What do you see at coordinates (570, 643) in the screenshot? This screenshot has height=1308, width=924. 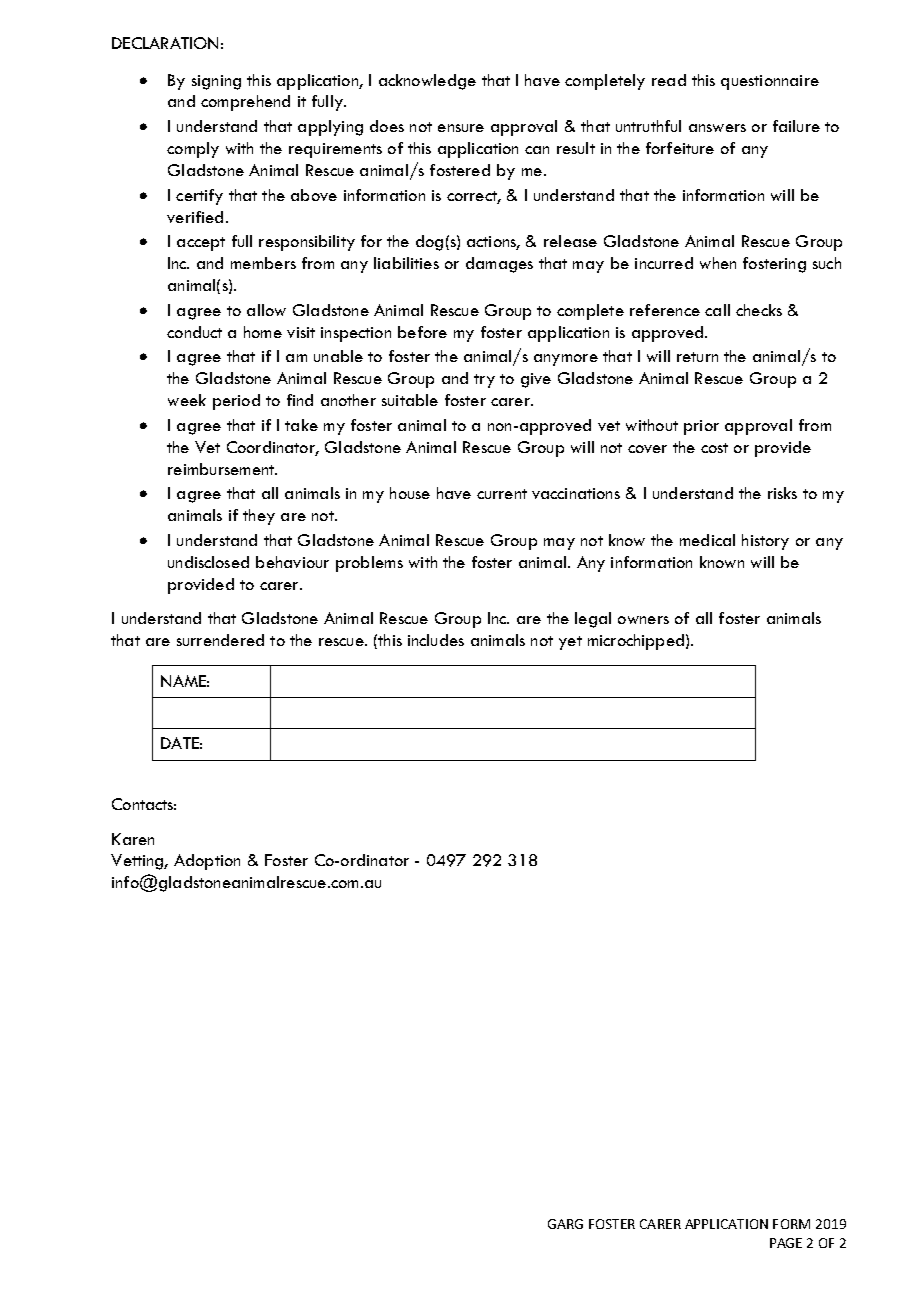 I see `yet` at bounding box center [570, 643].
